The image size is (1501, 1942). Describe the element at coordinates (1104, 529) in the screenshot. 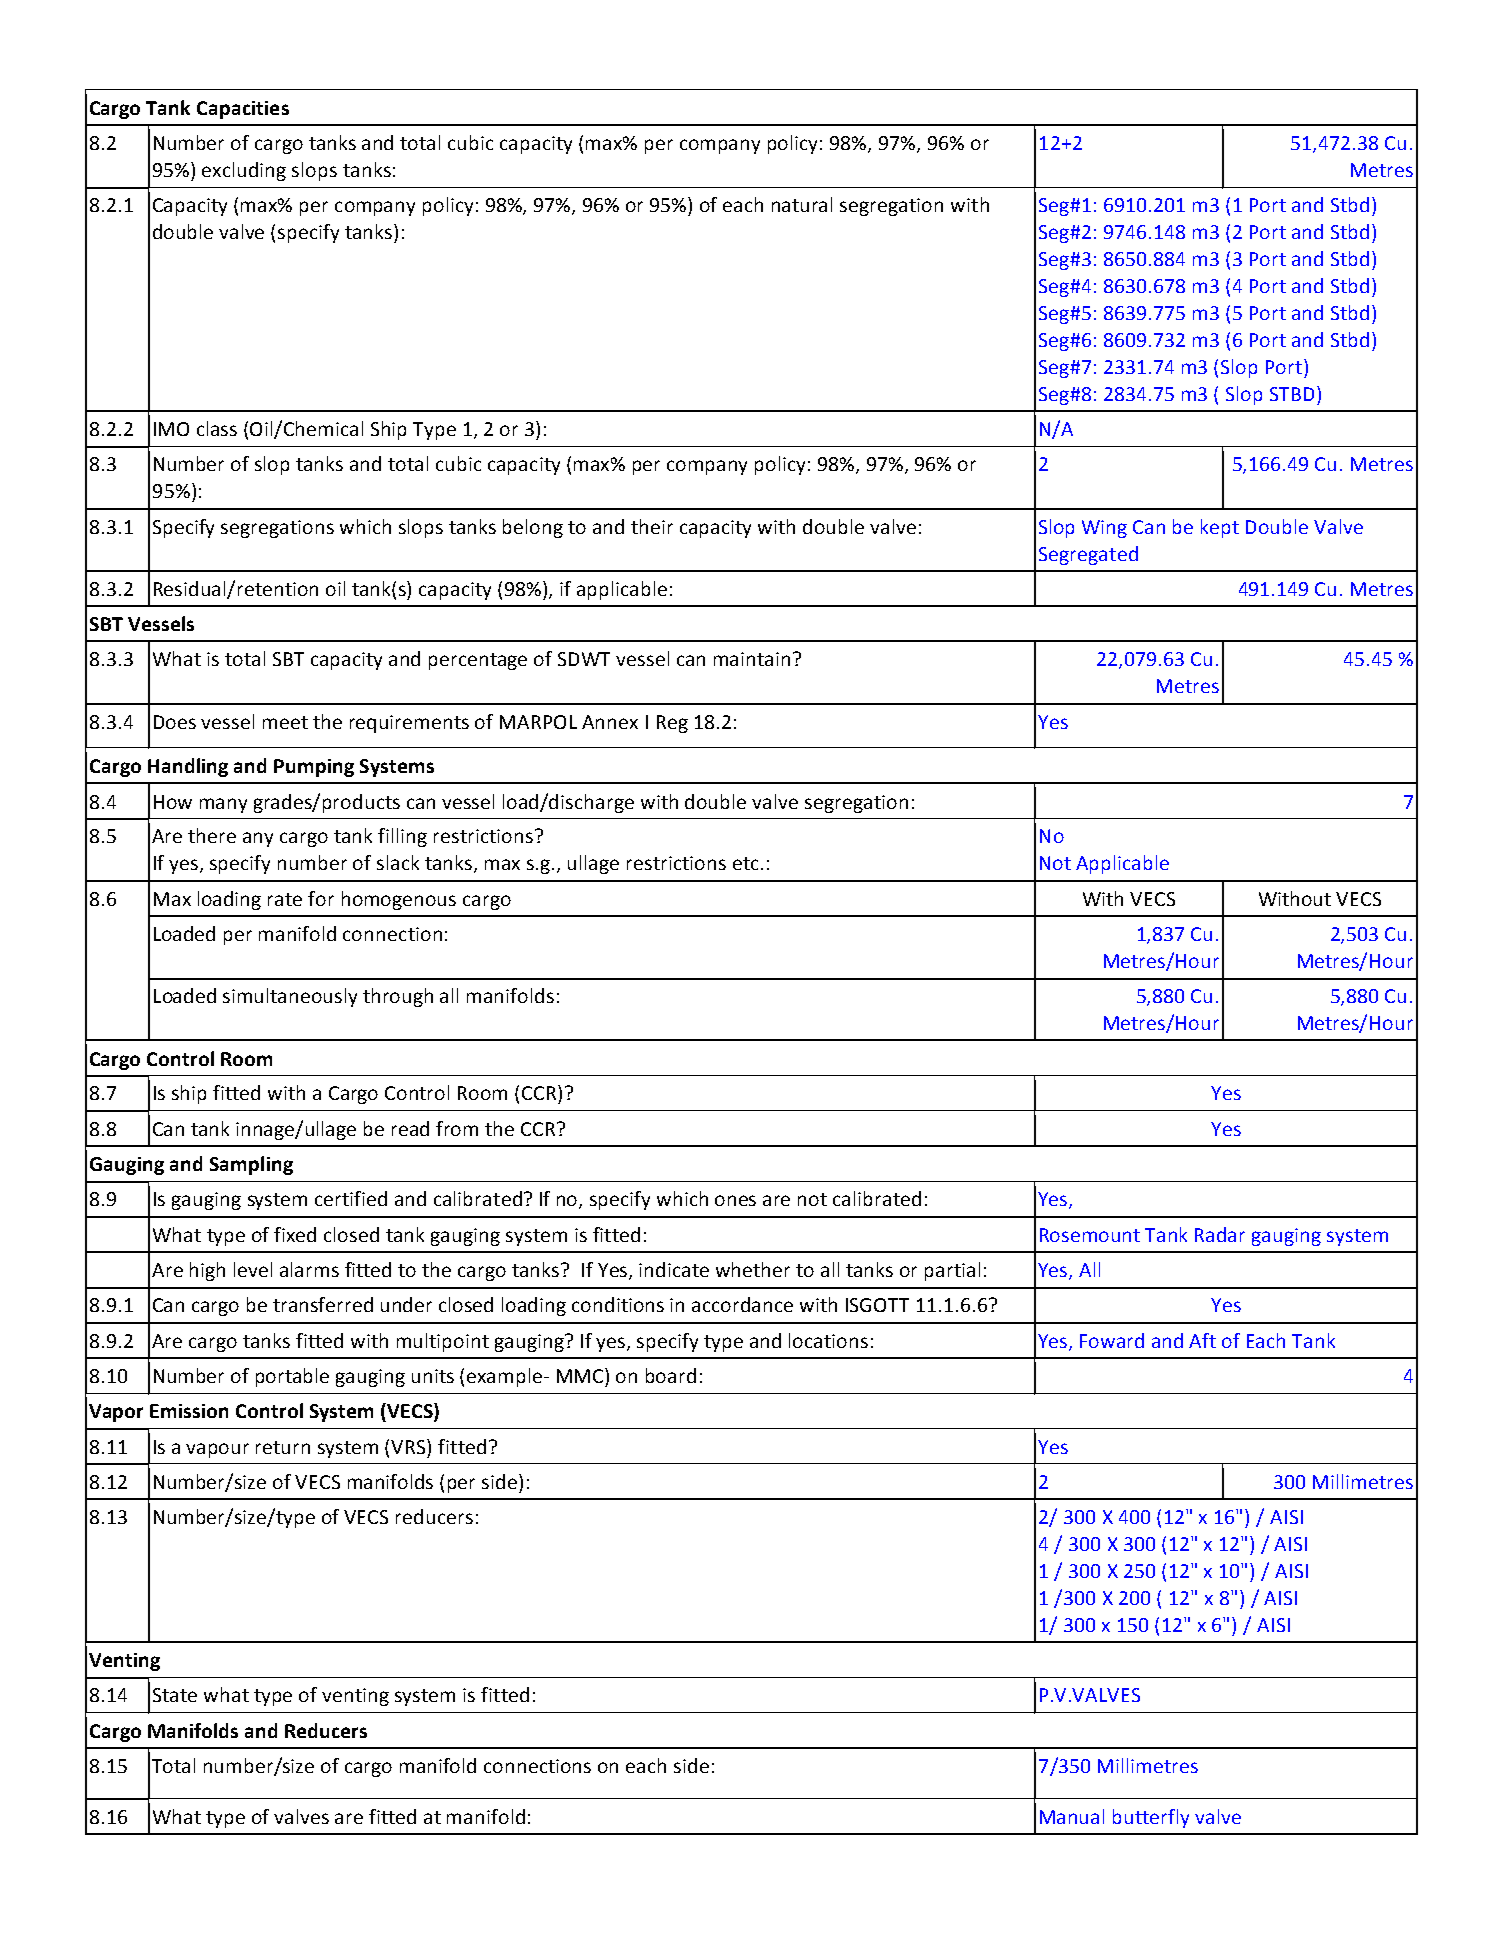

I see `Wing` at that location.
